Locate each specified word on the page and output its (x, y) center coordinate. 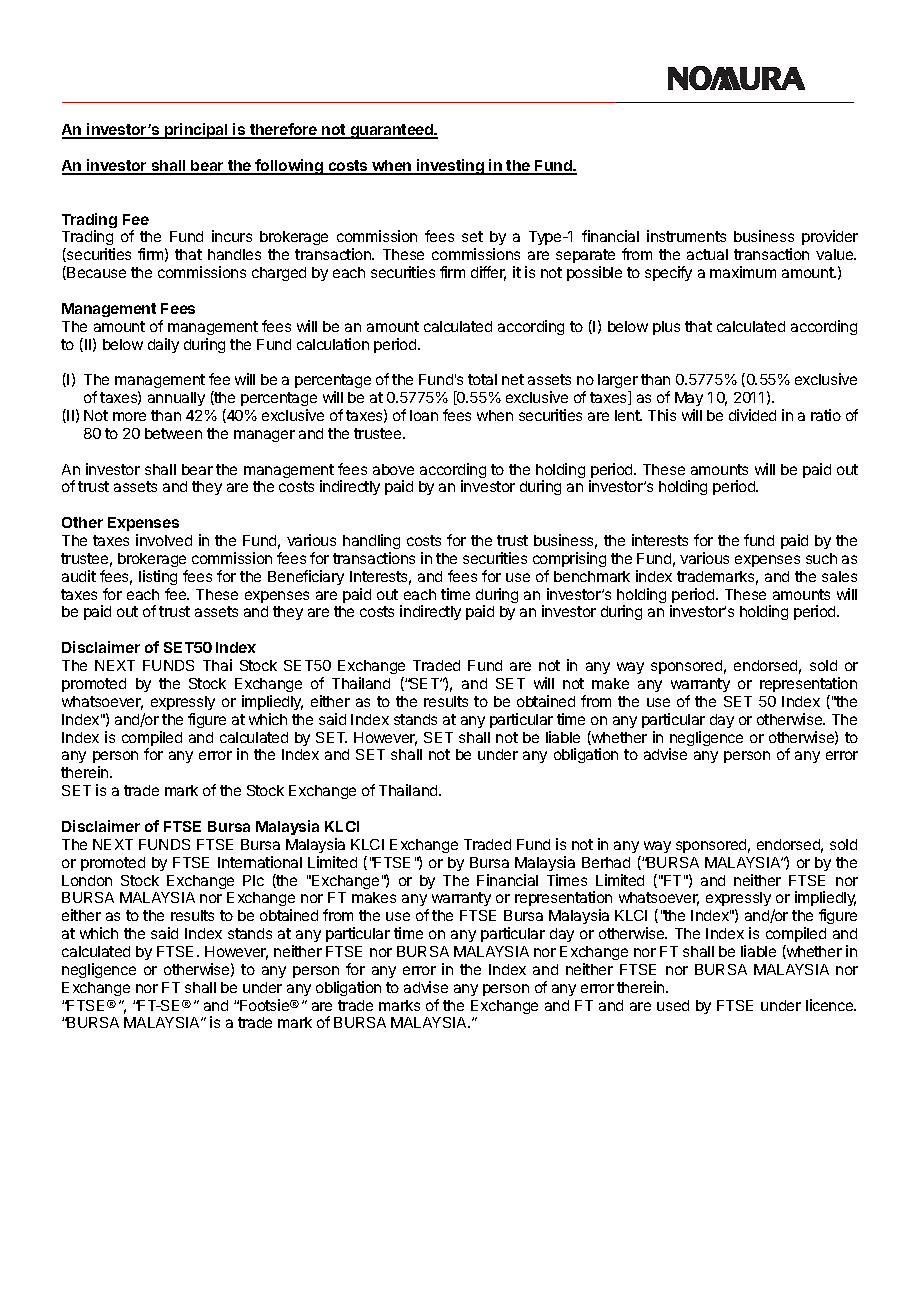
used (673, 1005)
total (482, 379)
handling (371, 541)
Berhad (606, 862)
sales (839, 576)
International (260, 862)
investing (450, 167)
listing (158, 577)
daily (163, 345)
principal (196, 131)
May (689, 399)
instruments (686, 236)
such (821, 558)
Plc (253, 880)
